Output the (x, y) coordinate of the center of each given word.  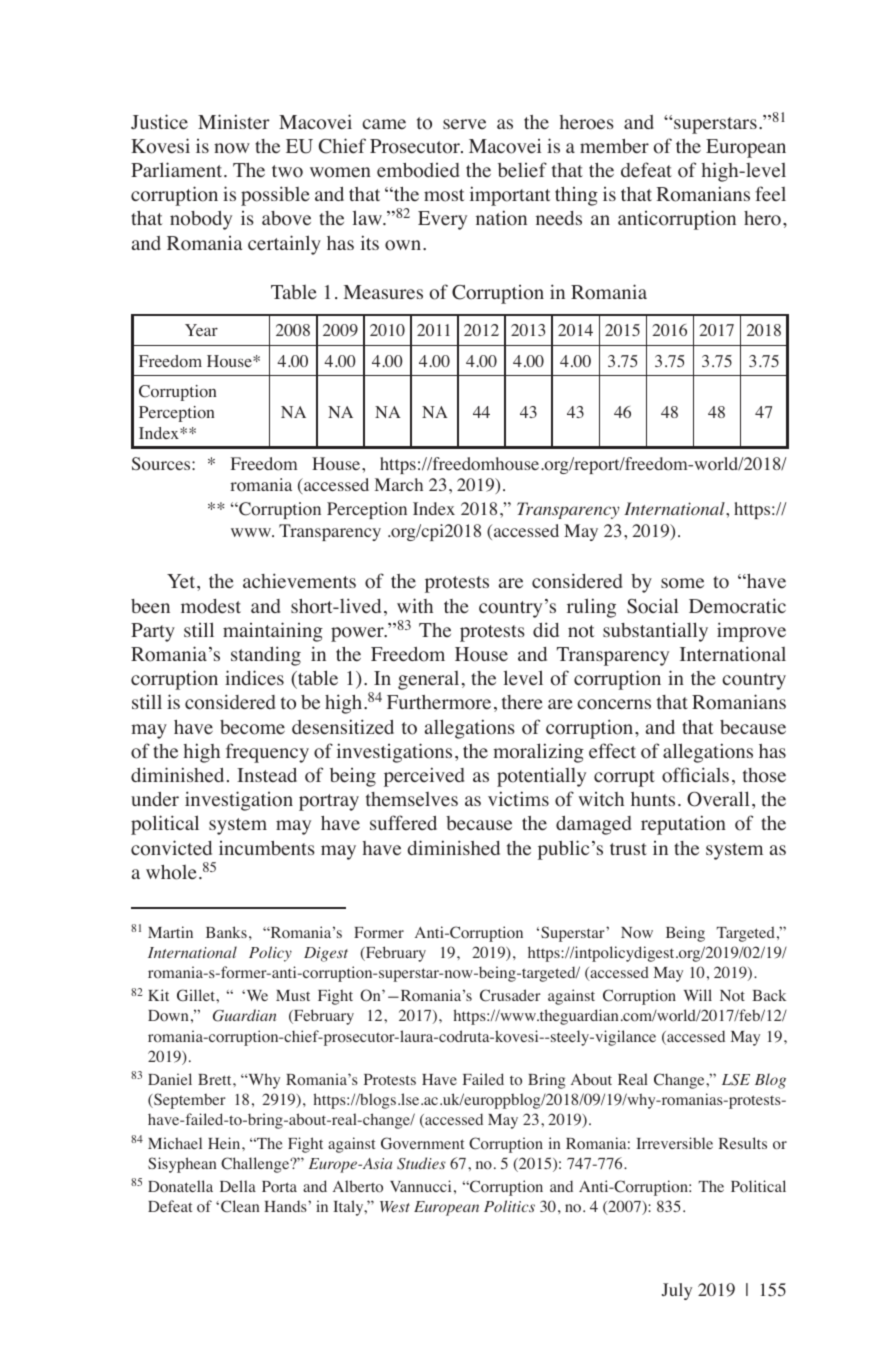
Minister (234, 122)
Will (698, 995)
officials (695, 775)
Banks (226, 932)
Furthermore (439, 702)
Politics (509, 1206)
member (614, 146)
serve (464, 124)
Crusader (510, 995)
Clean (240, 1206)
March (399, 484)
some (682, 583)
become (252, 727)
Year (201, 330)
